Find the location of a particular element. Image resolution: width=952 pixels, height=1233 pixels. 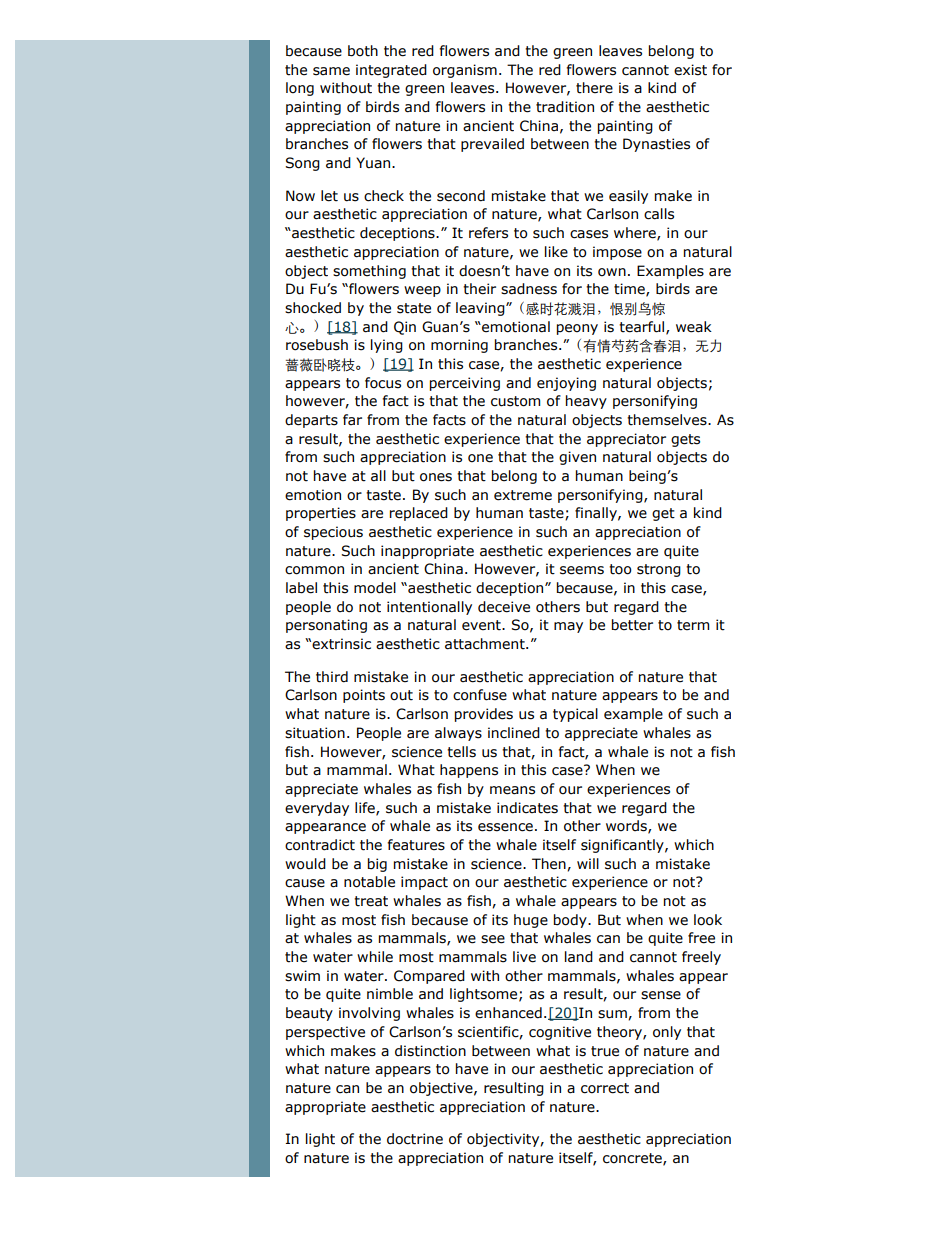

strong is located at coordinates (659, 570).
